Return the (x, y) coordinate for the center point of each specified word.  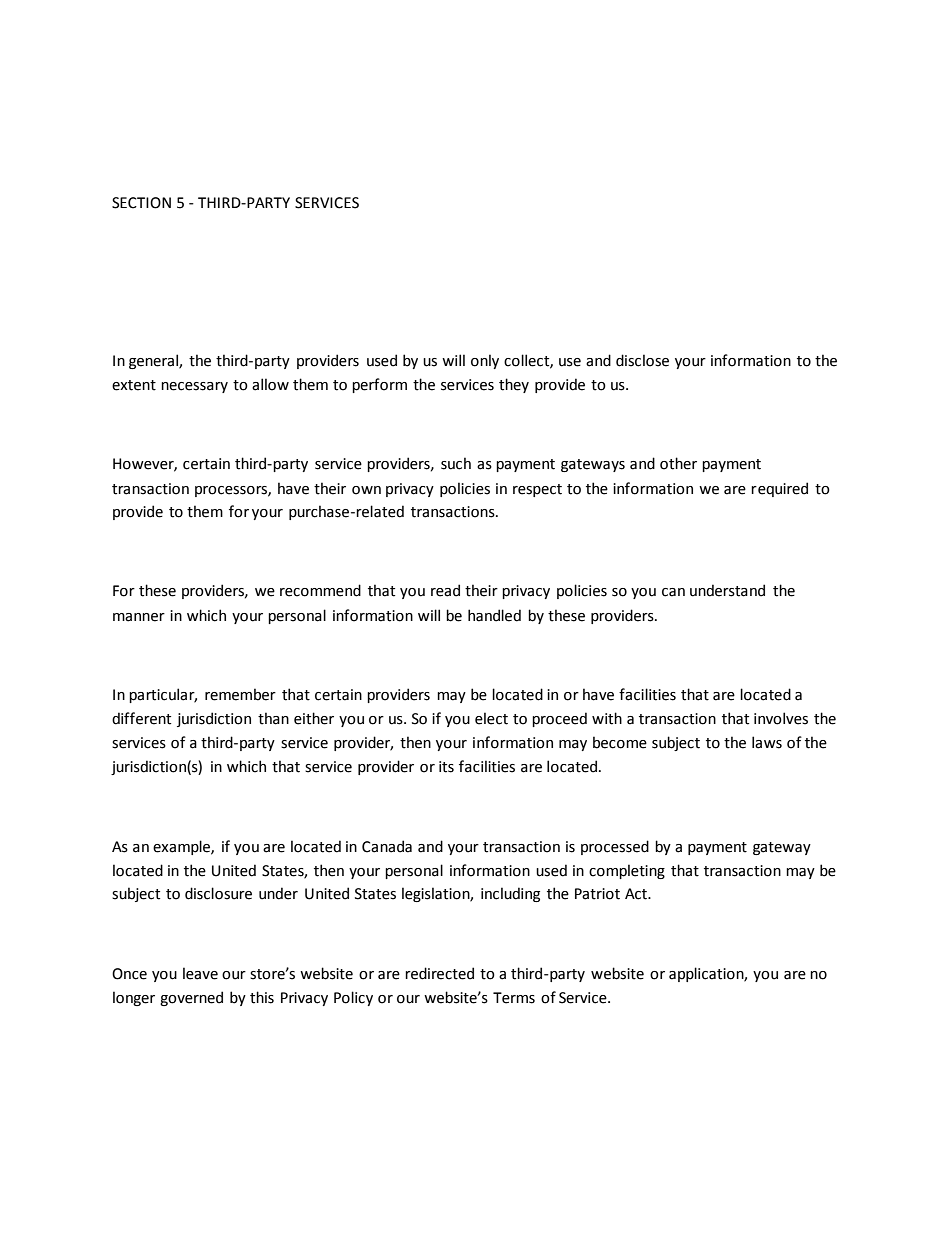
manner (139, 617)
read (445, 590)
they (514, 385)
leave (200, 973)
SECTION (141, 203)
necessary (194, 387)
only (485, 361)
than (273, 718)
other (678, 463)
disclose (642, 360)
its (446, 767)
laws (767, 742)
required (779, 489)
